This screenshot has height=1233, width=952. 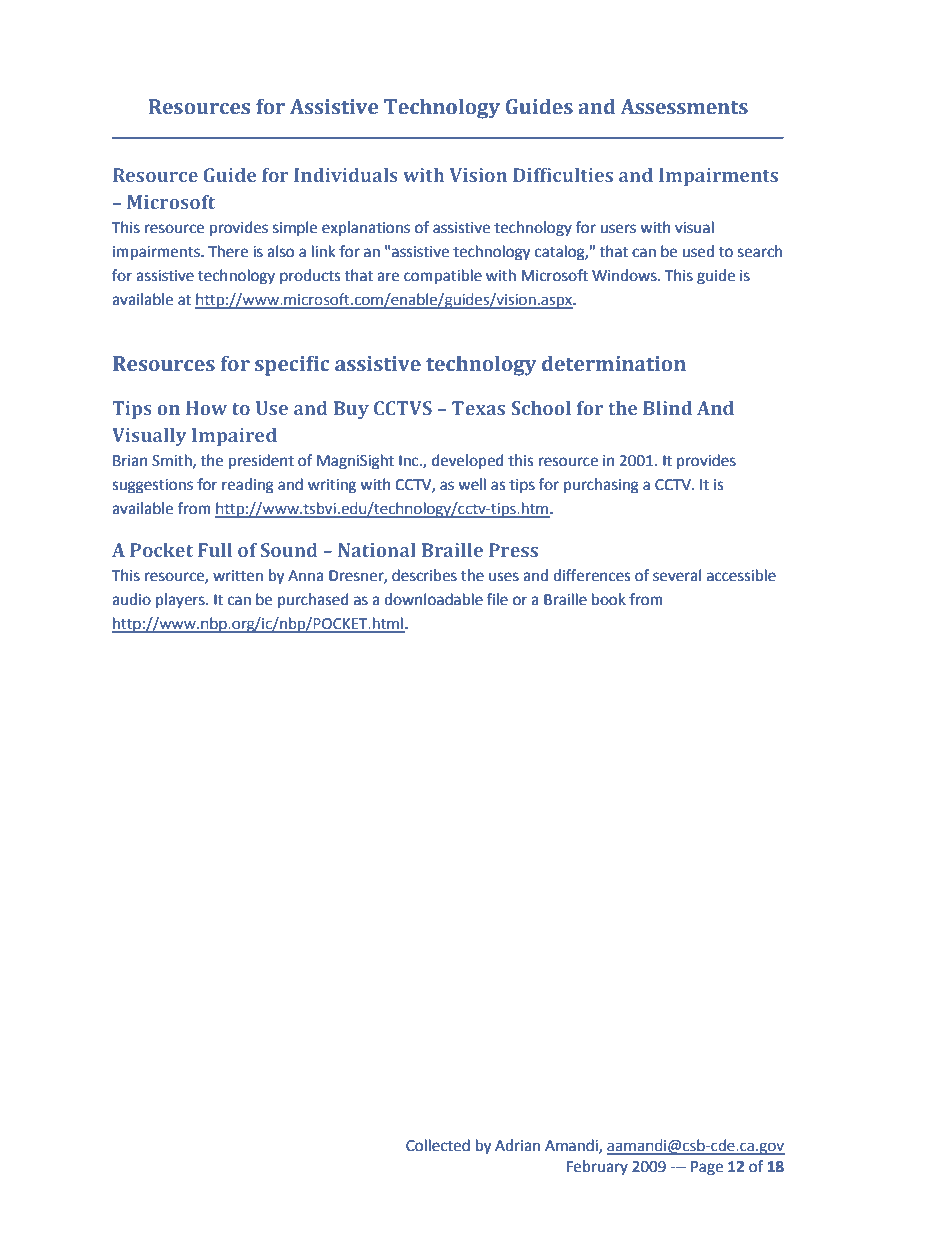 I want to click on Collected, so click(x=438, y=1145).
